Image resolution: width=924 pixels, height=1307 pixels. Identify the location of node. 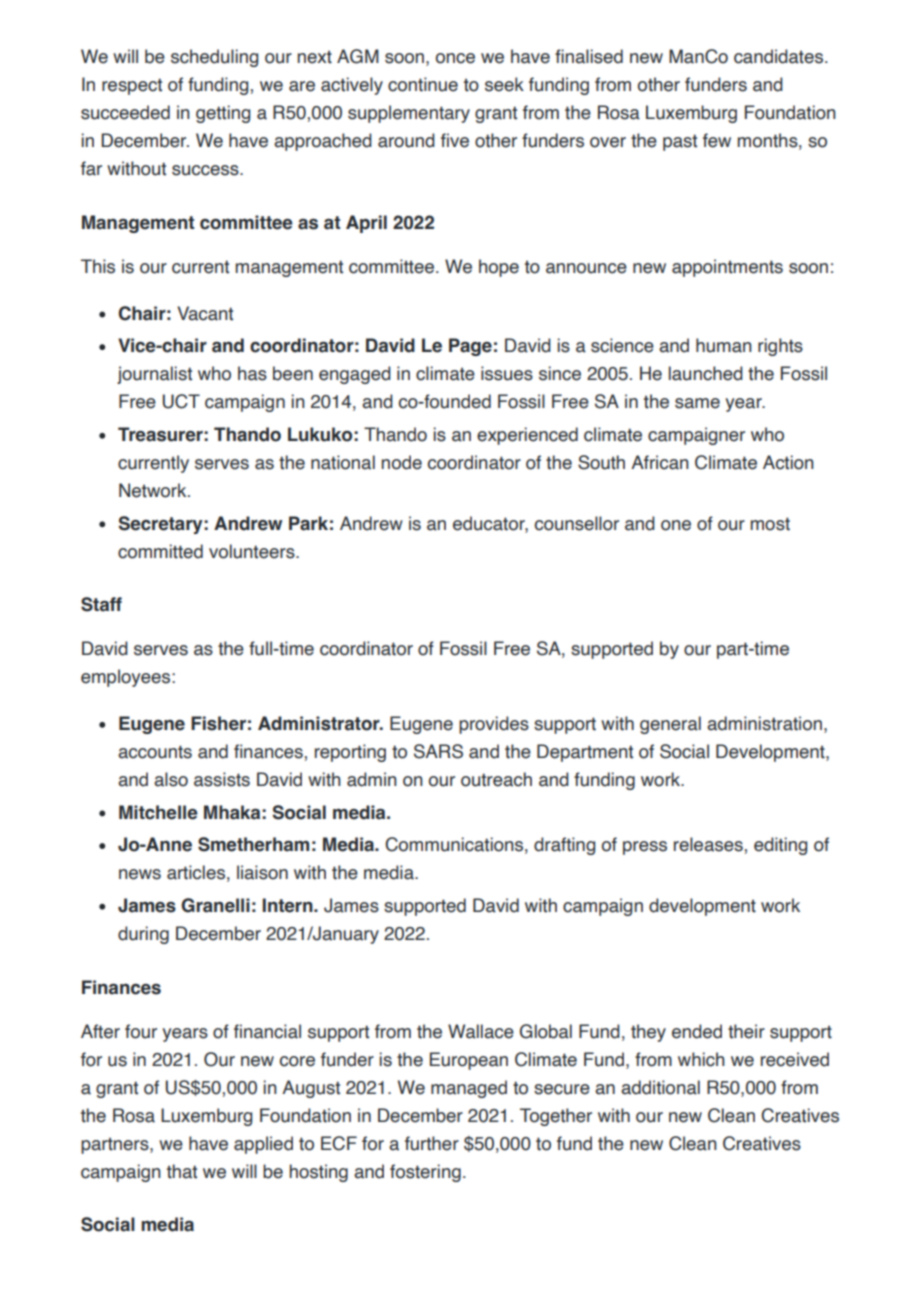
(401, 462).
